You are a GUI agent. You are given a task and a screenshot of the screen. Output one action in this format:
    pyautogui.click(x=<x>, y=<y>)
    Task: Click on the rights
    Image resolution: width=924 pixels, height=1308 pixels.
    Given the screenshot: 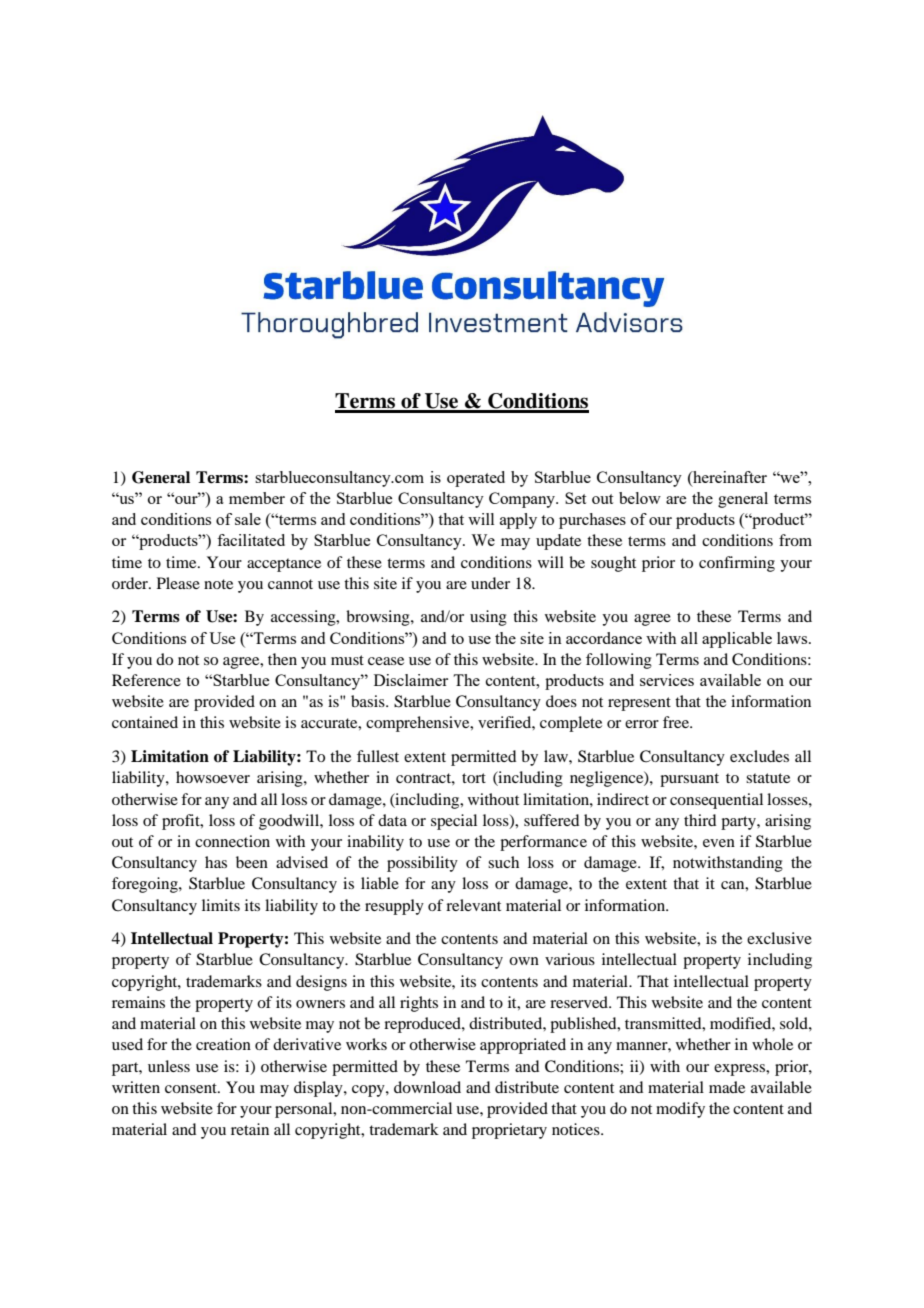 What is the action you would take?
    pyautogui.click(x=419, y=1004)
